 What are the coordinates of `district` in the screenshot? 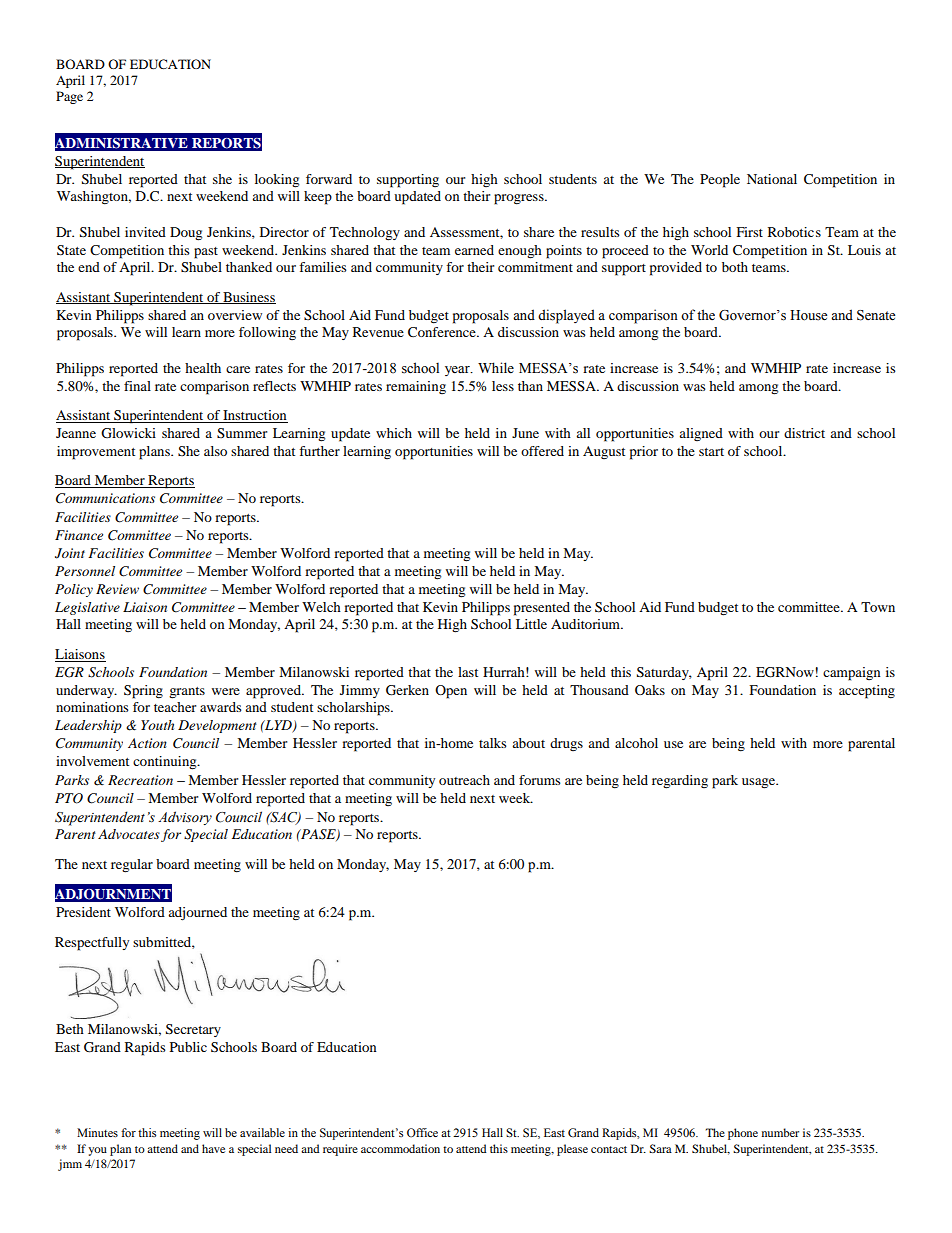 It's located at (804, 433).
